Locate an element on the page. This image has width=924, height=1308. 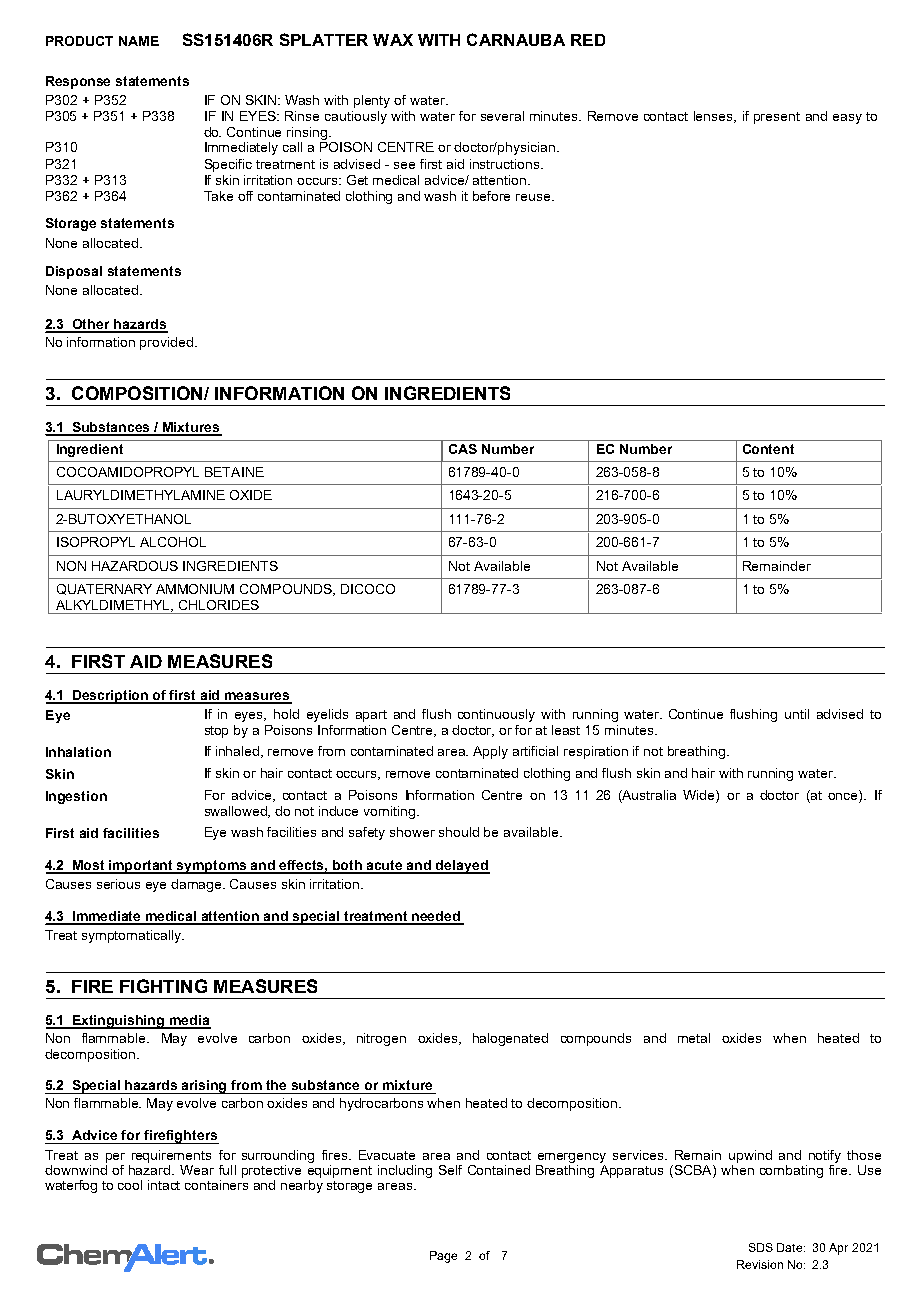
SDS is located at coordinates (761, 1247).
